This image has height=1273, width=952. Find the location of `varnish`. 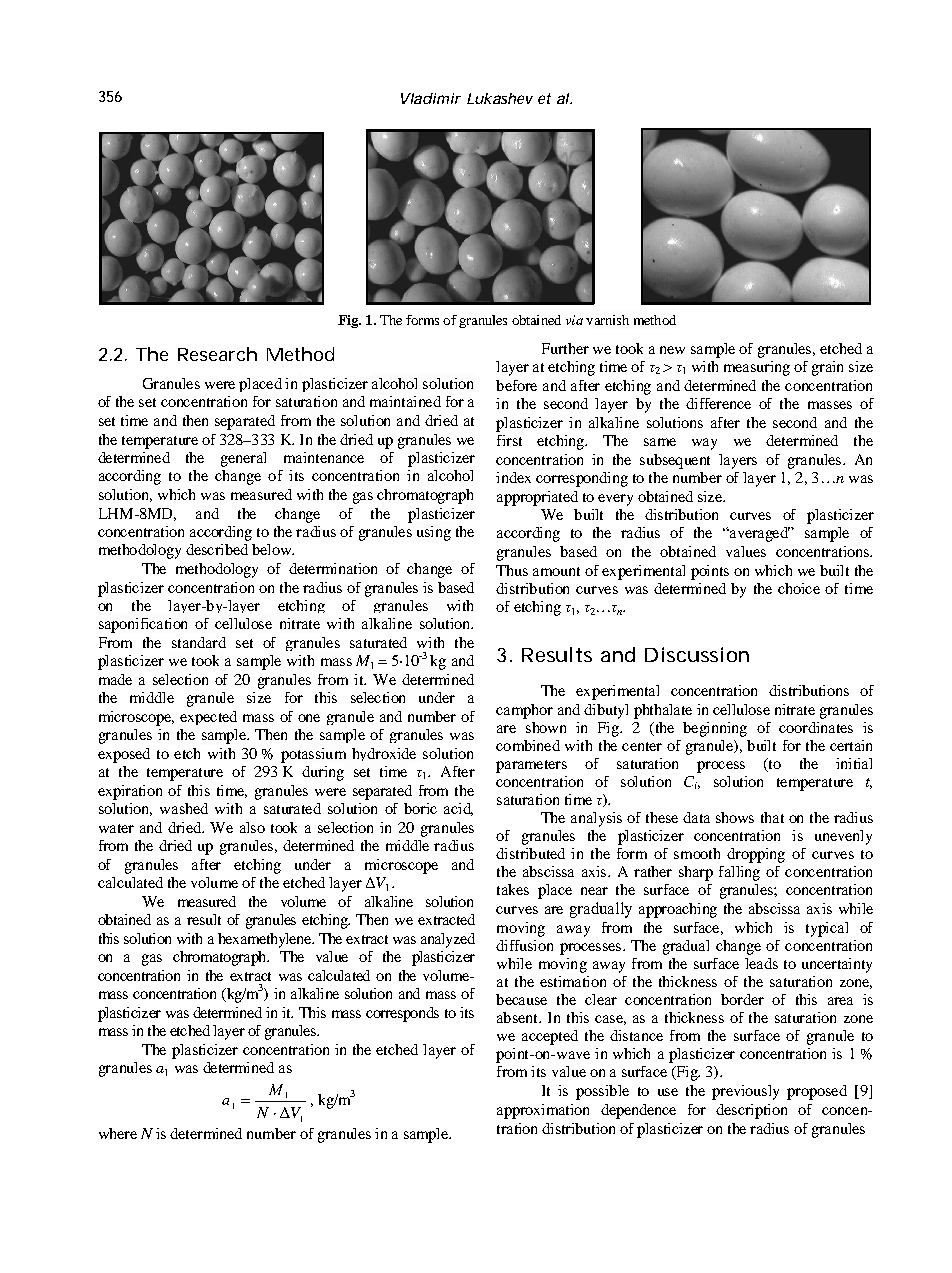

varnish is located at coordinates (607, 320).
